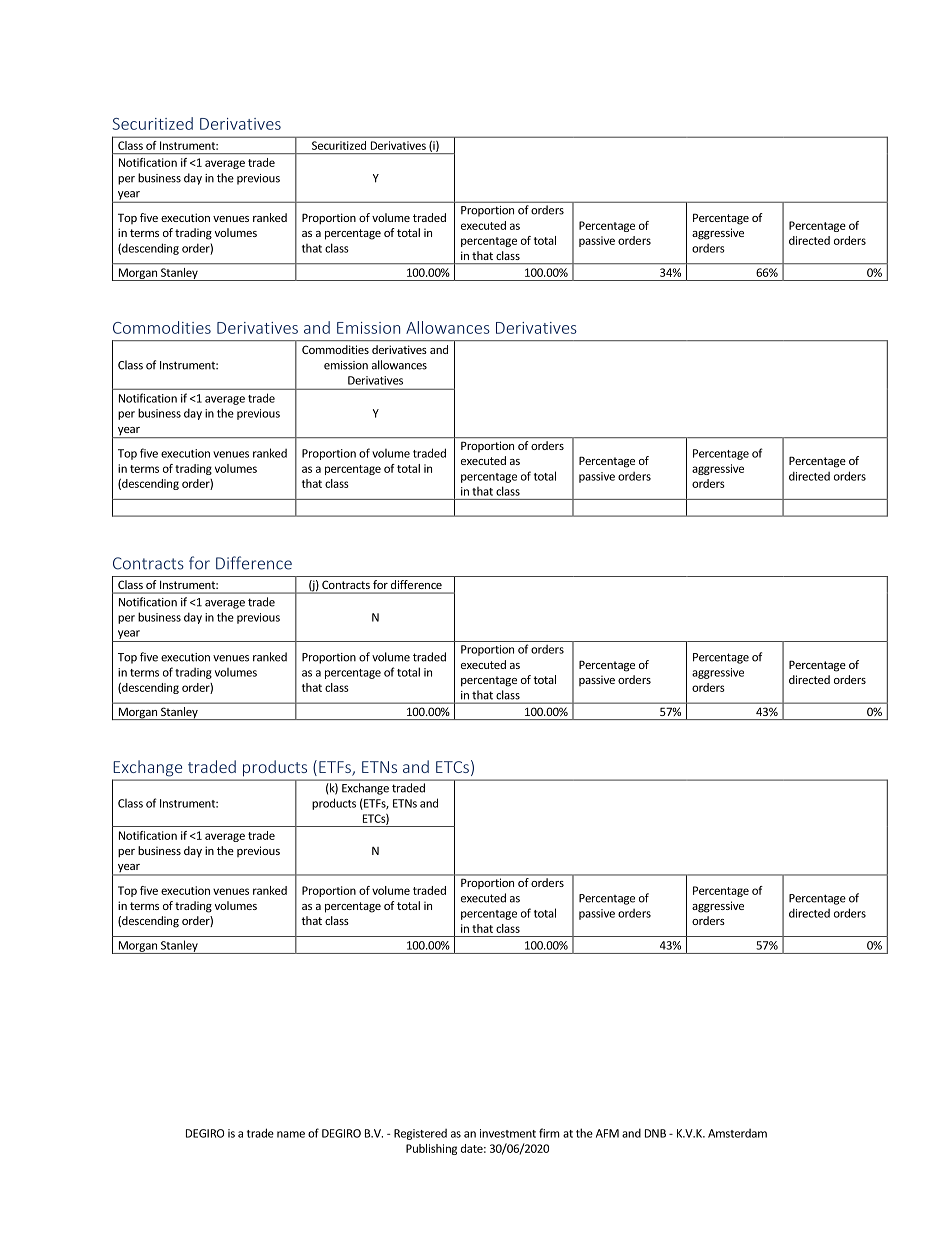 The width and height of the screenshot is (952, 1233). Describe the element at coordinates (291, 1134) in the screenshot. I see `name` at that location.
